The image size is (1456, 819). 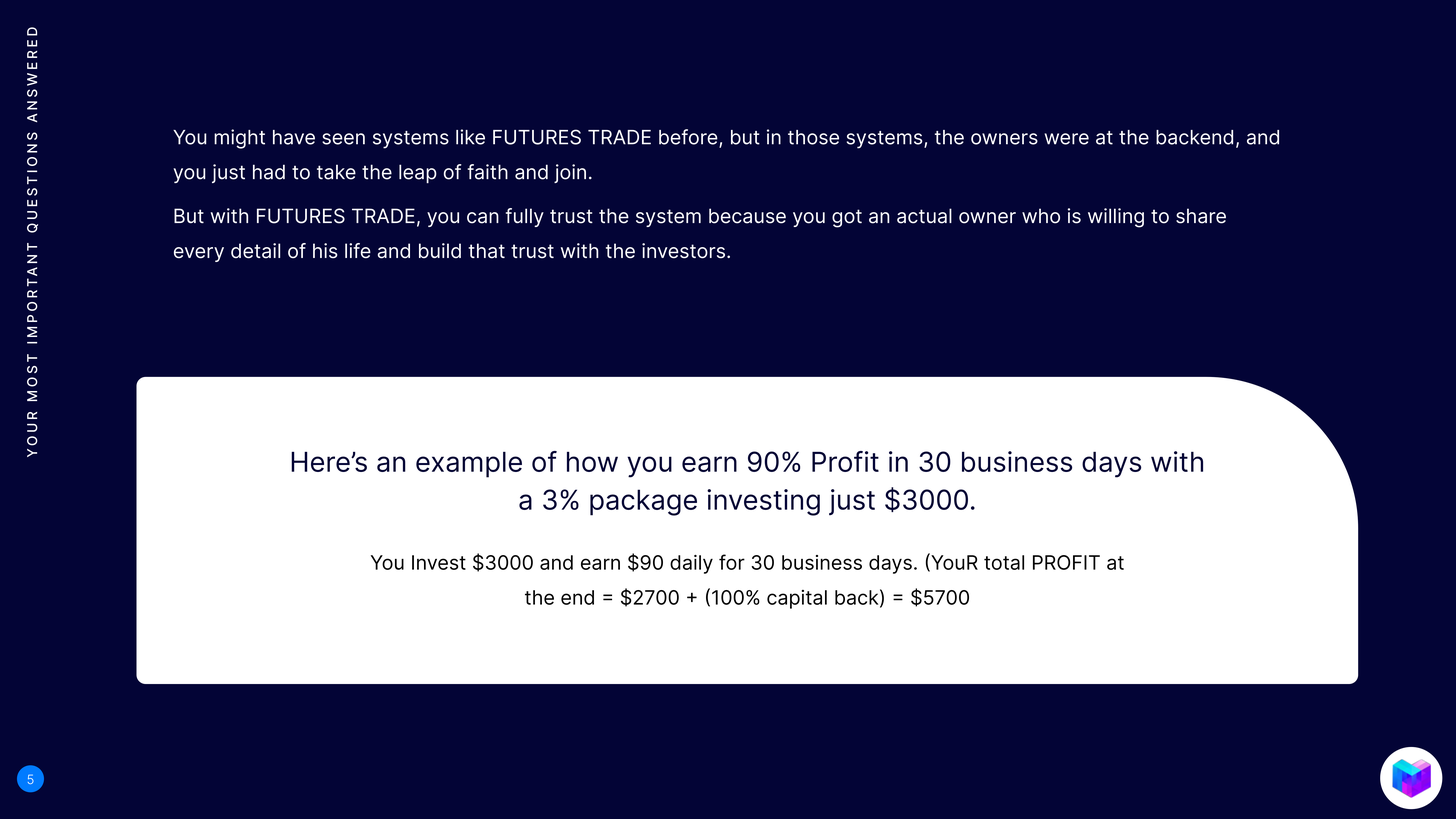 What do you see at coordinates (643, 502) in the document?
I see `package` at bounding box center [643, 502].
